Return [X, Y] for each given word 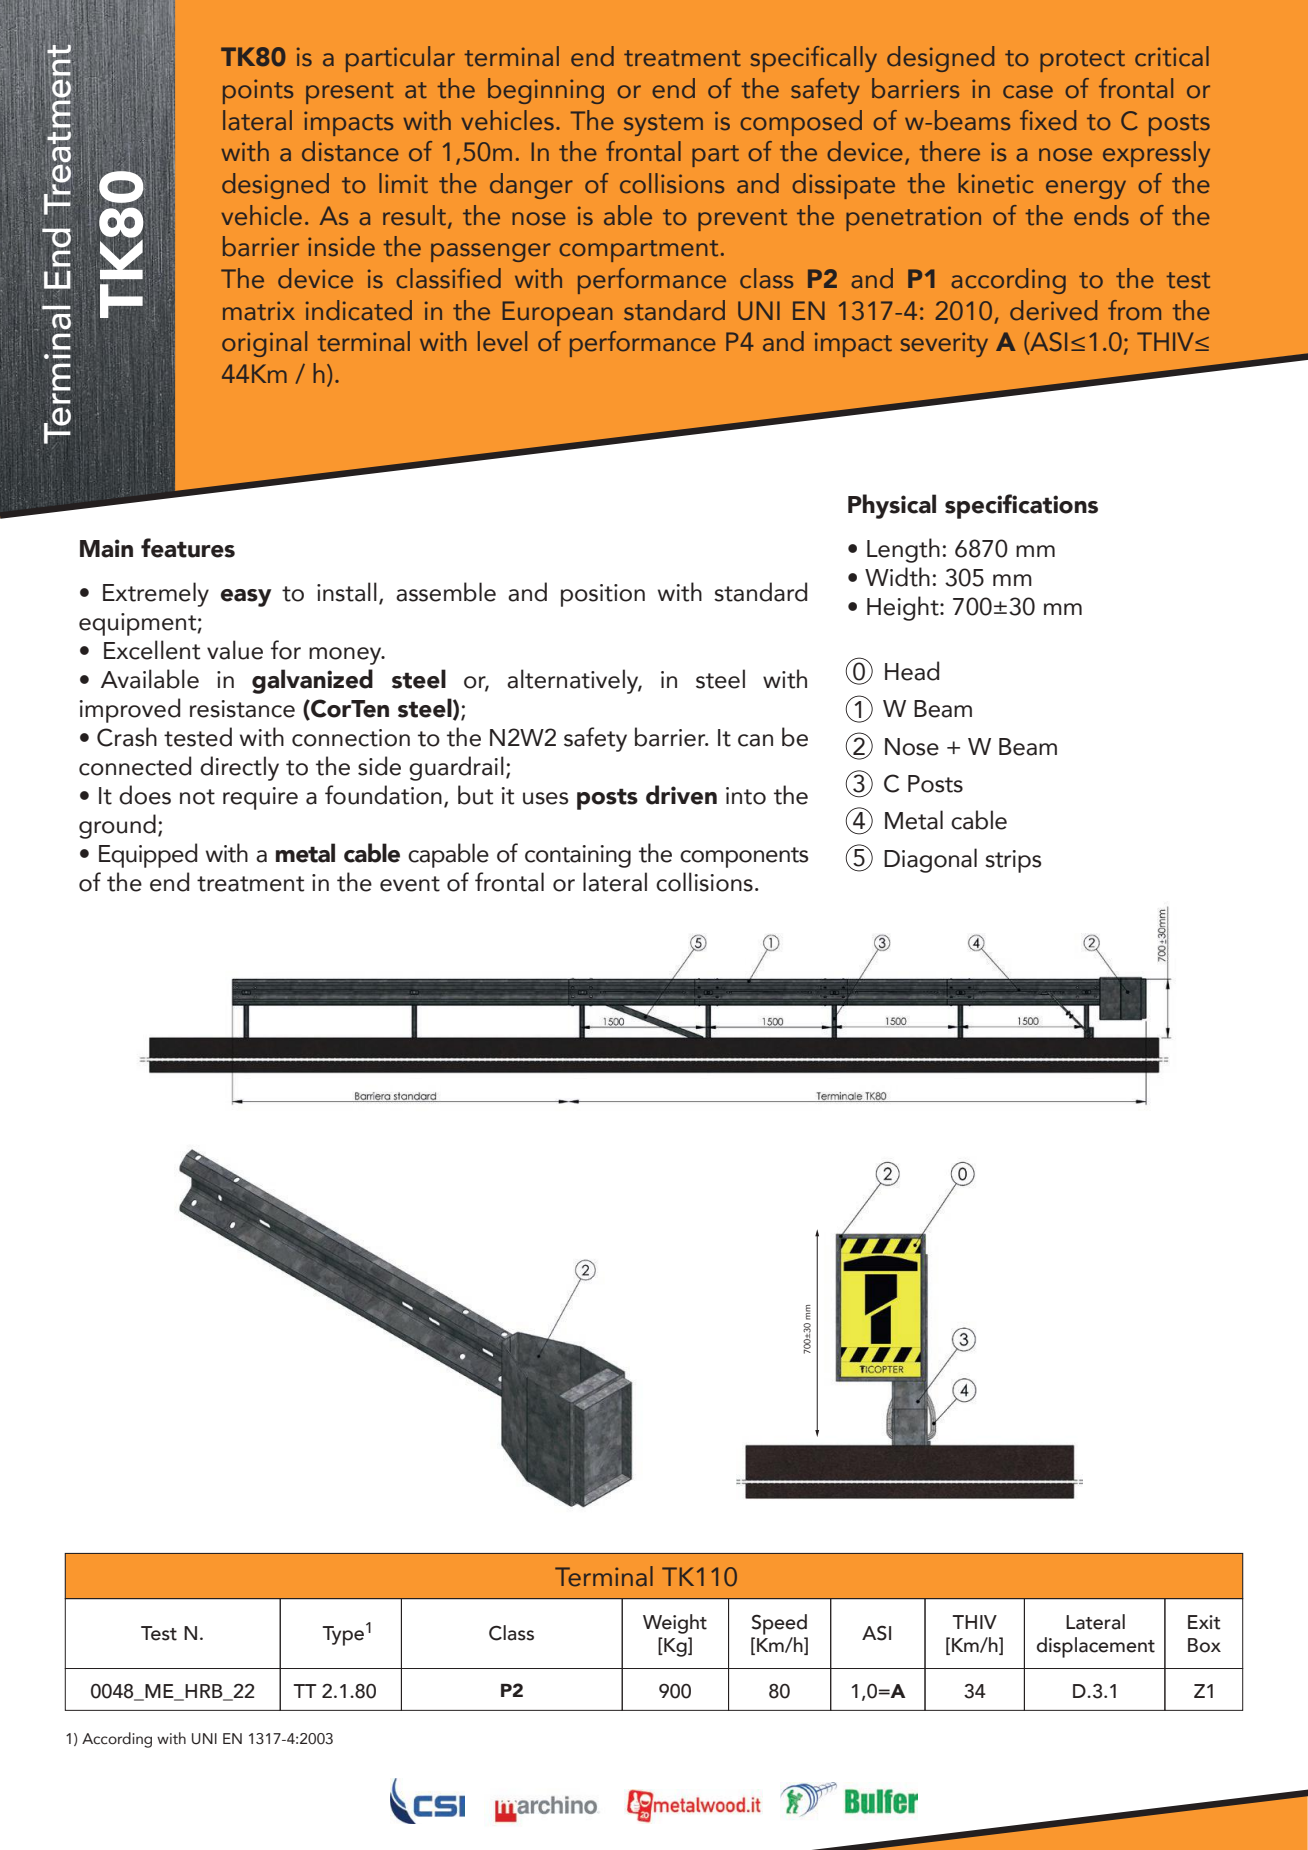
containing [578, 856]
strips [1013, 861]
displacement [1096, 1647]
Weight [675, 1624]
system [663, 125]
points [258, 91]
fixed [1048, 120]
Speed [779, 1624]
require [260, 798]
